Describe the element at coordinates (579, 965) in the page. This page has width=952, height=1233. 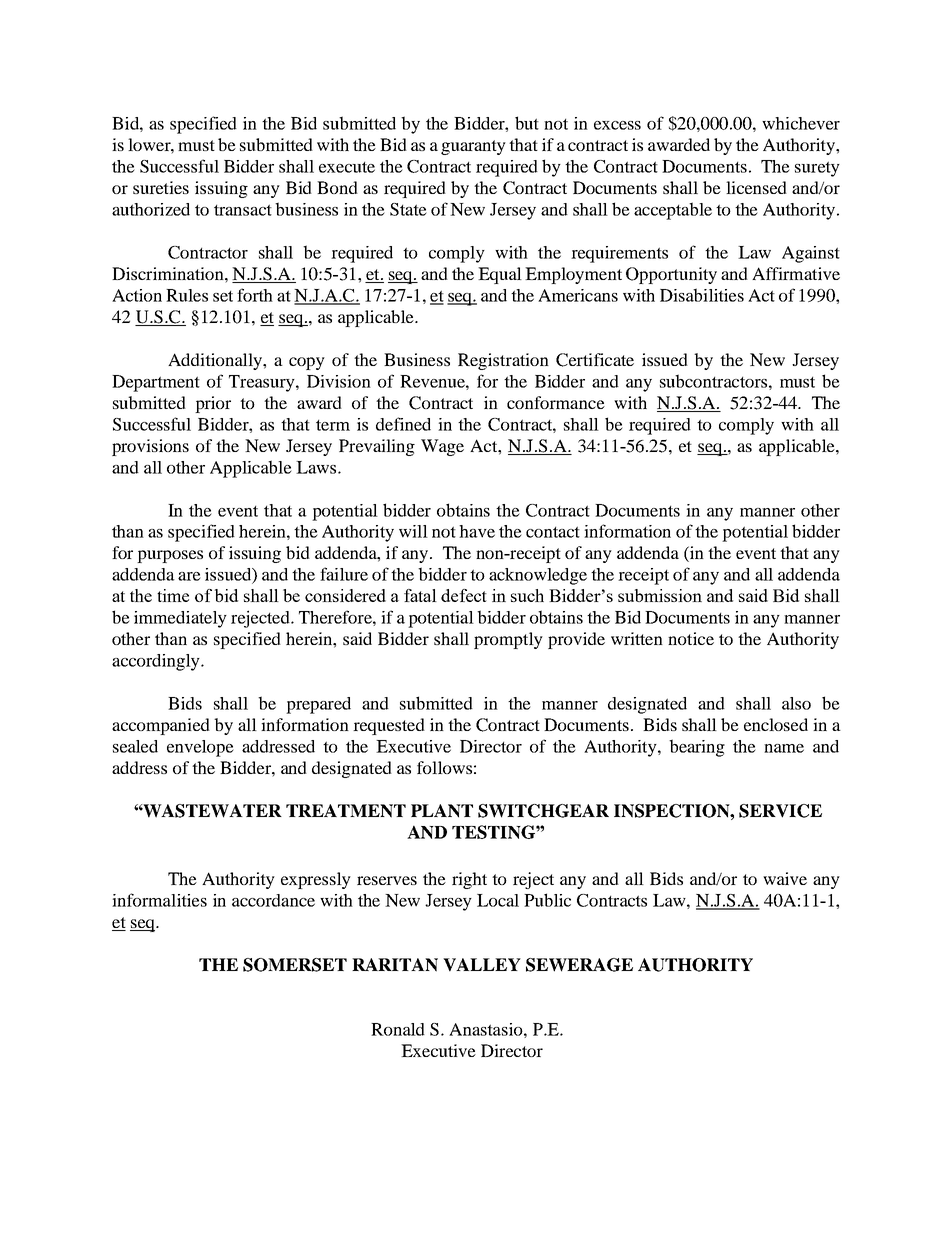
I see `SEWERAGE` at that location.
